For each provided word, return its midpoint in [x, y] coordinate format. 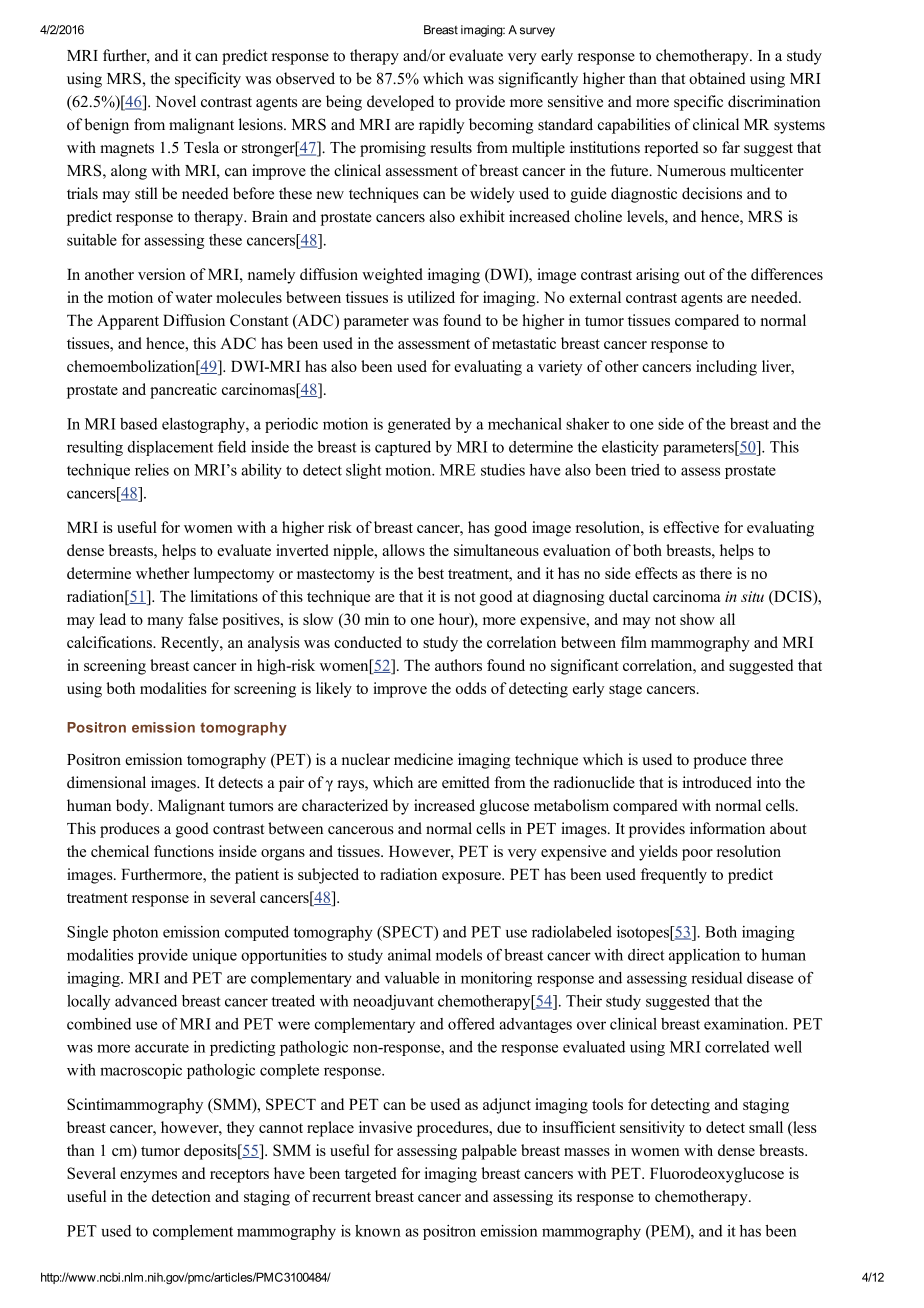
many [165, 623]
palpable [489, 1152]
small [766, 1127]
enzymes [148, 1177]
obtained [717, 78]
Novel [176, 101]
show [697, 619]
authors [458, 665]
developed [400, 103]
